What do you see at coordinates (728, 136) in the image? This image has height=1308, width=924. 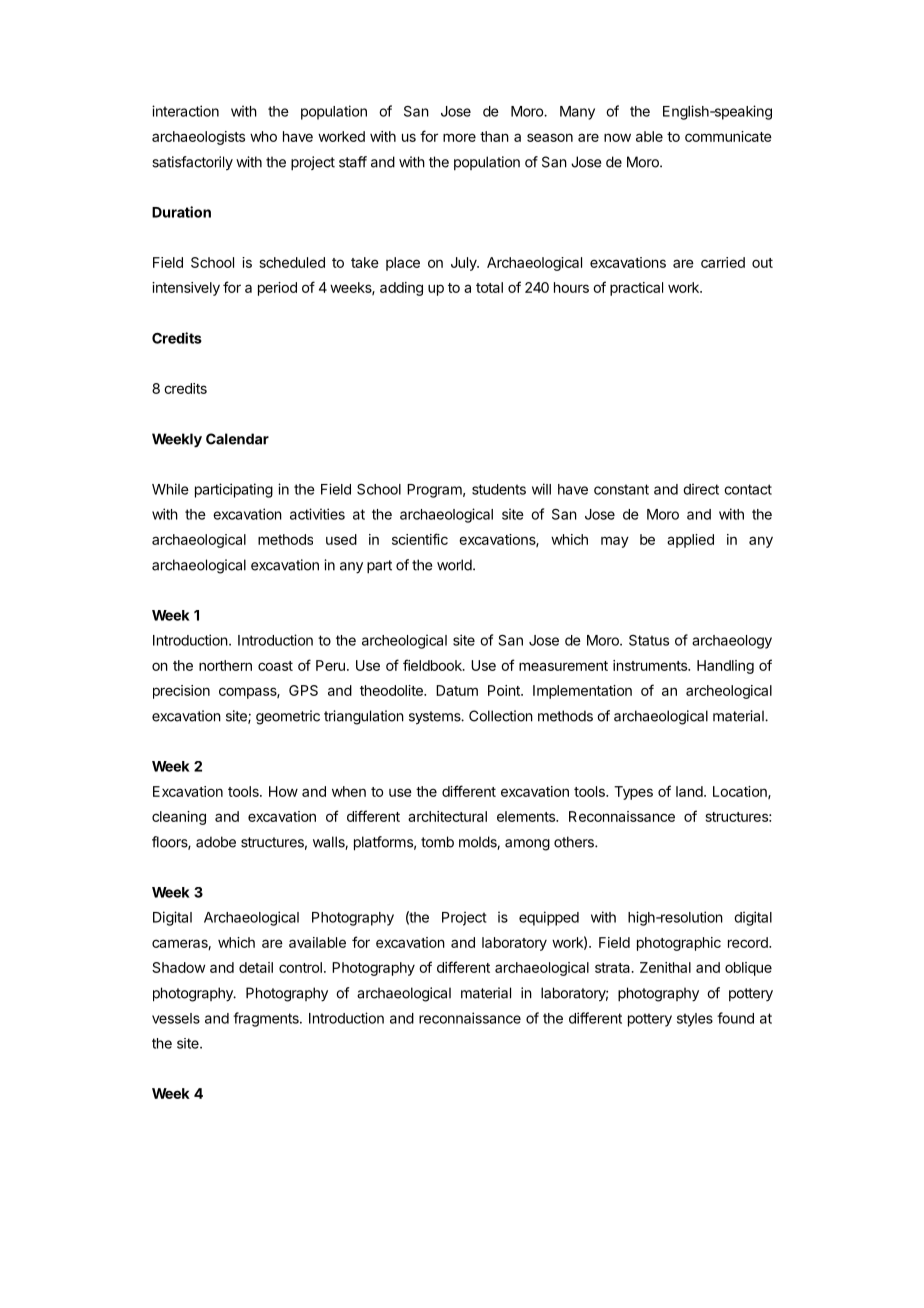 I see `communicate` at bounding box center [728, 136].
